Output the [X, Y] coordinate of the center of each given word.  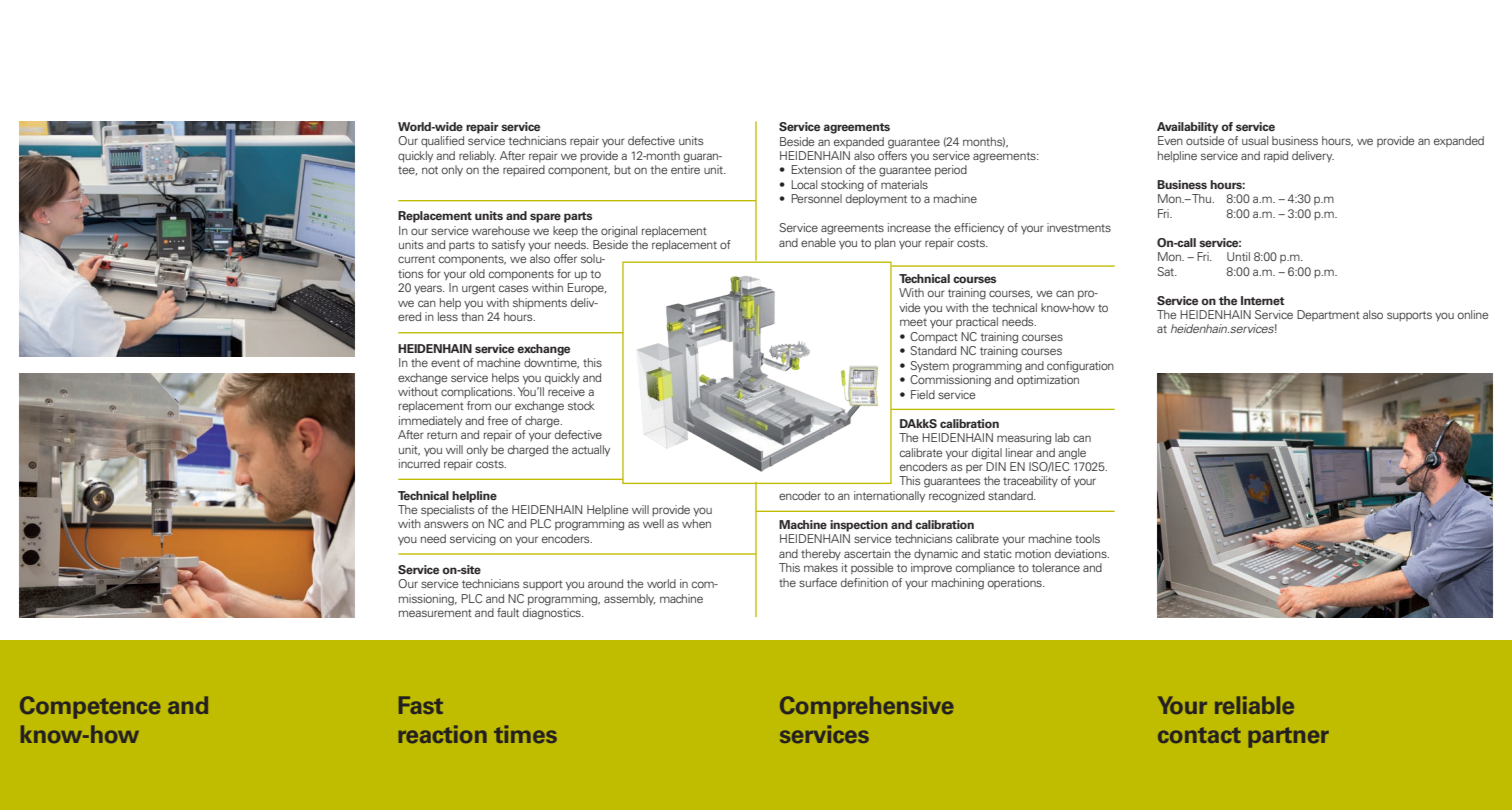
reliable [1254, 705]
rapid [1276, 156]
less [448, 316]
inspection [859, 526]
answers [446, 524]
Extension [817, 169]
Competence [90, 707]
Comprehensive [866, 707]
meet [913, 322]
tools [1087, 538]
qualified [442, 142]
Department [1328, 315]
